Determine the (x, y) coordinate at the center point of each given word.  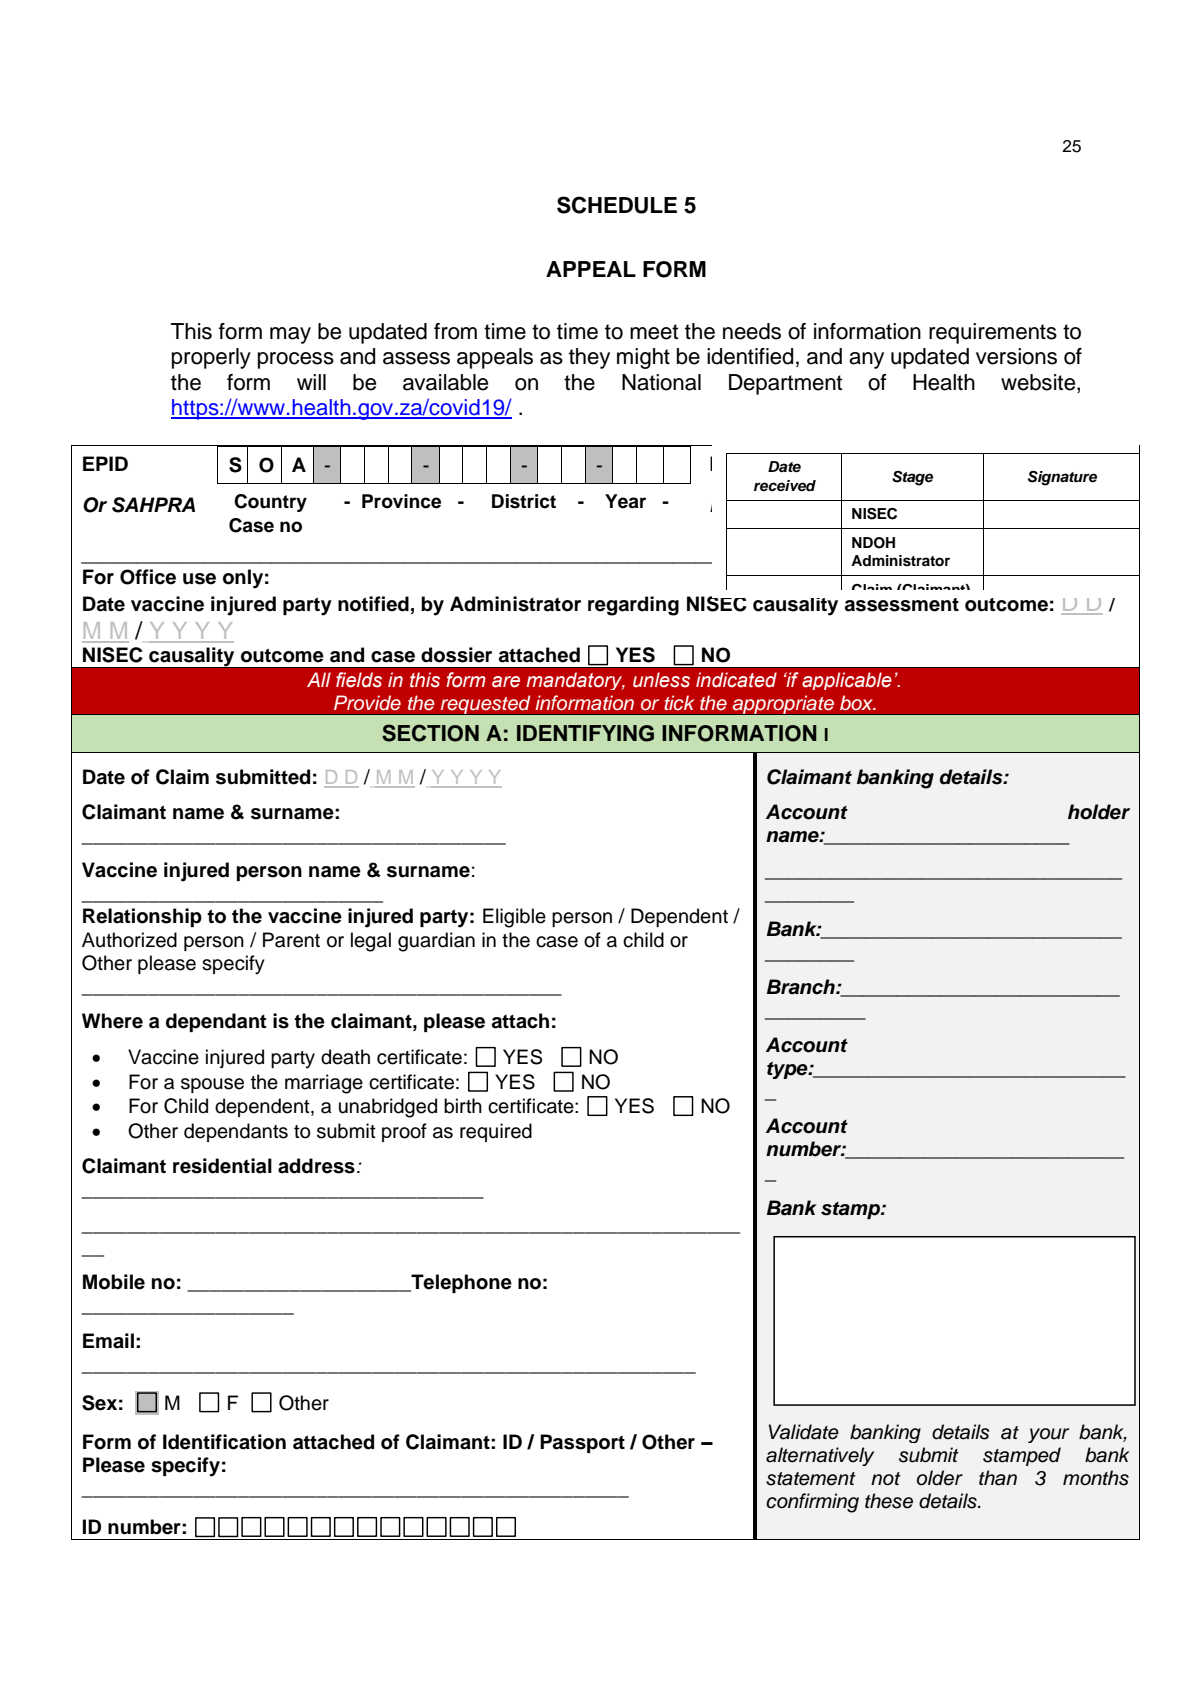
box (858, 702)
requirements (993, 333)
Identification (224, 1442)
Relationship (142, 917)
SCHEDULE (617, 205)
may (290, 335)
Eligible (514, 918)
